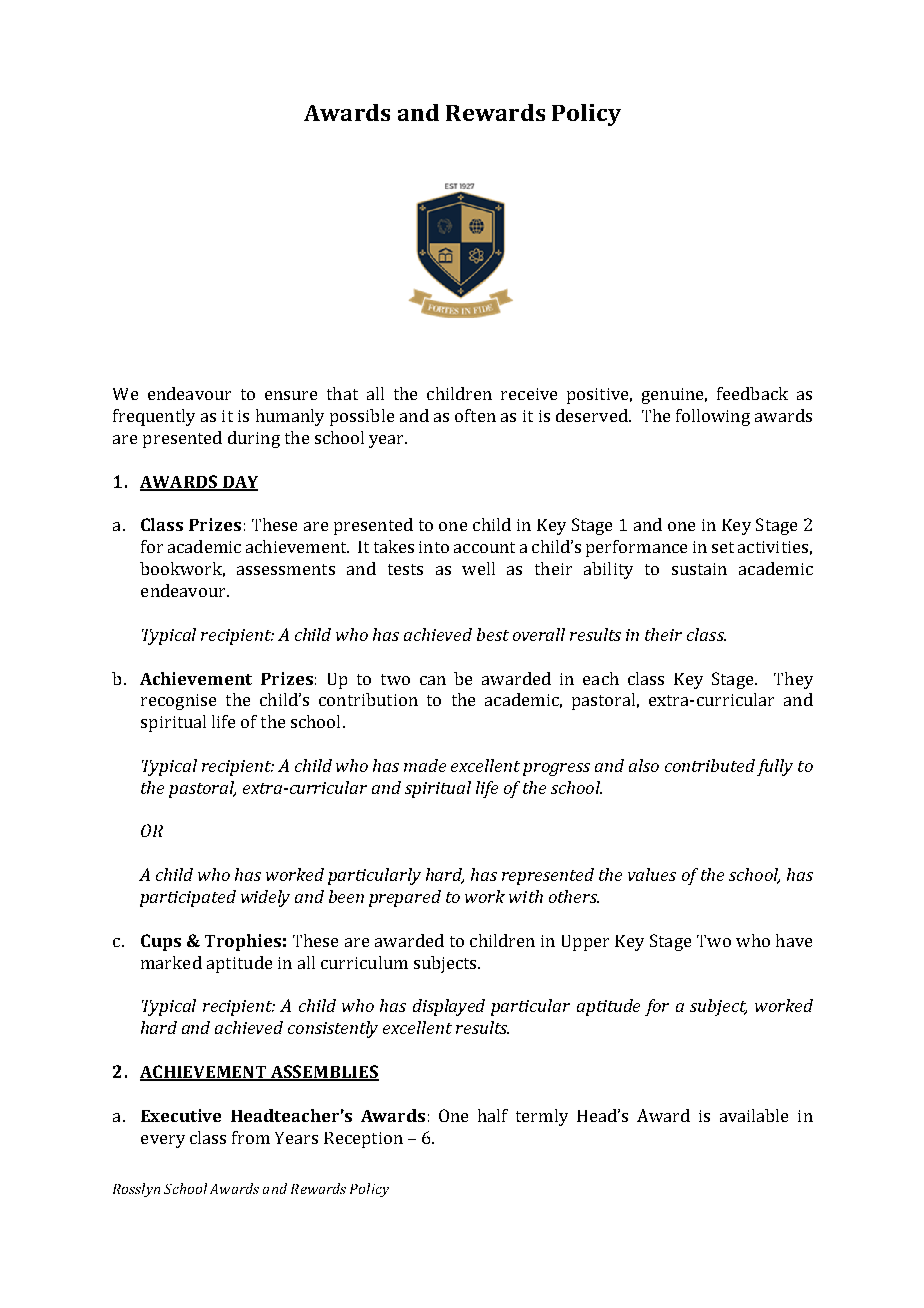  I want to click on during, so click(254, 439).
